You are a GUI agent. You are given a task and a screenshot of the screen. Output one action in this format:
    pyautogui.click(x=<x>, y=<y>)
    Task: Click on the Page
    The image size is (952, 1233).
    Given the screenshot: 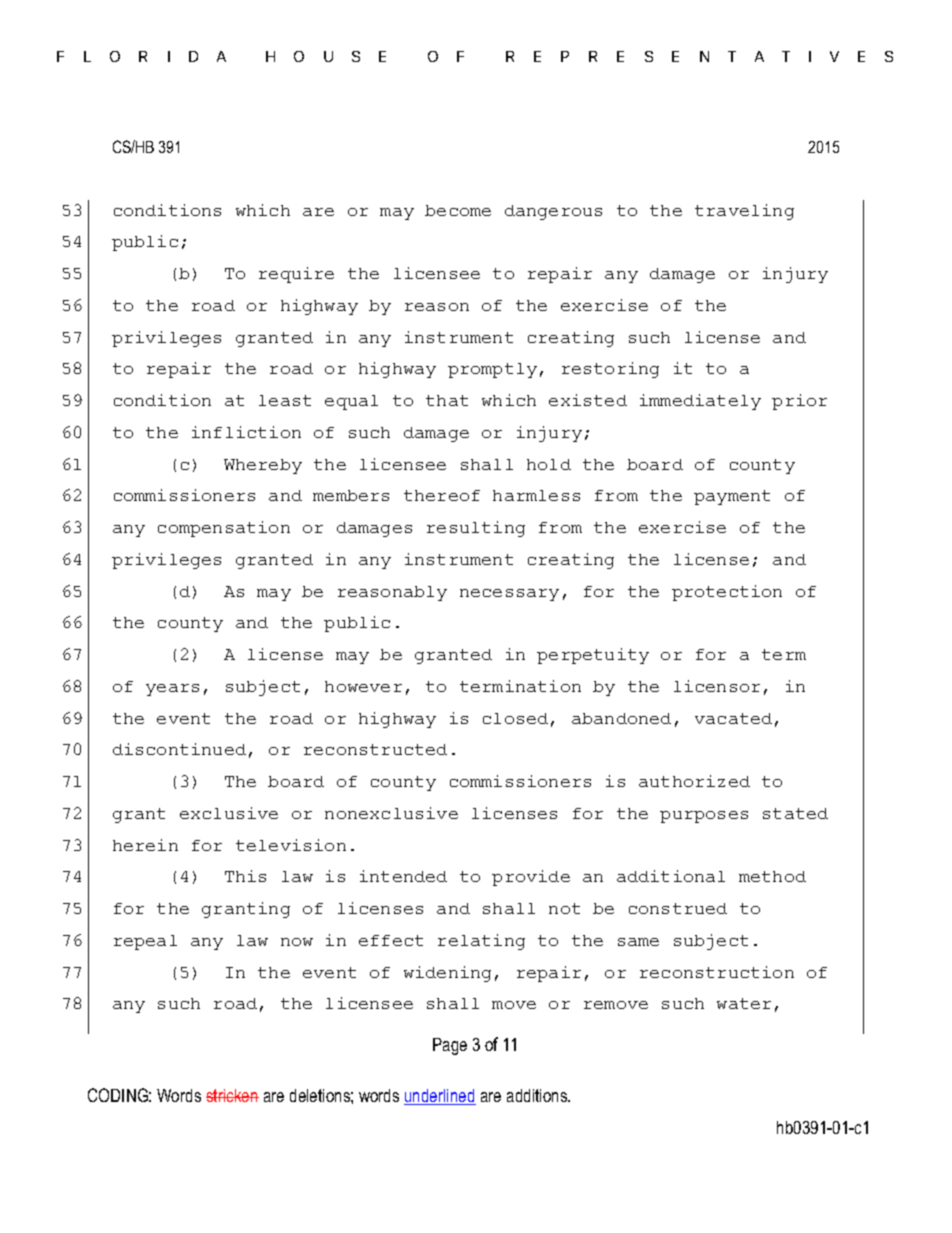 What is the action you would take?
    pyautogui.click(x=450, y=1046)
